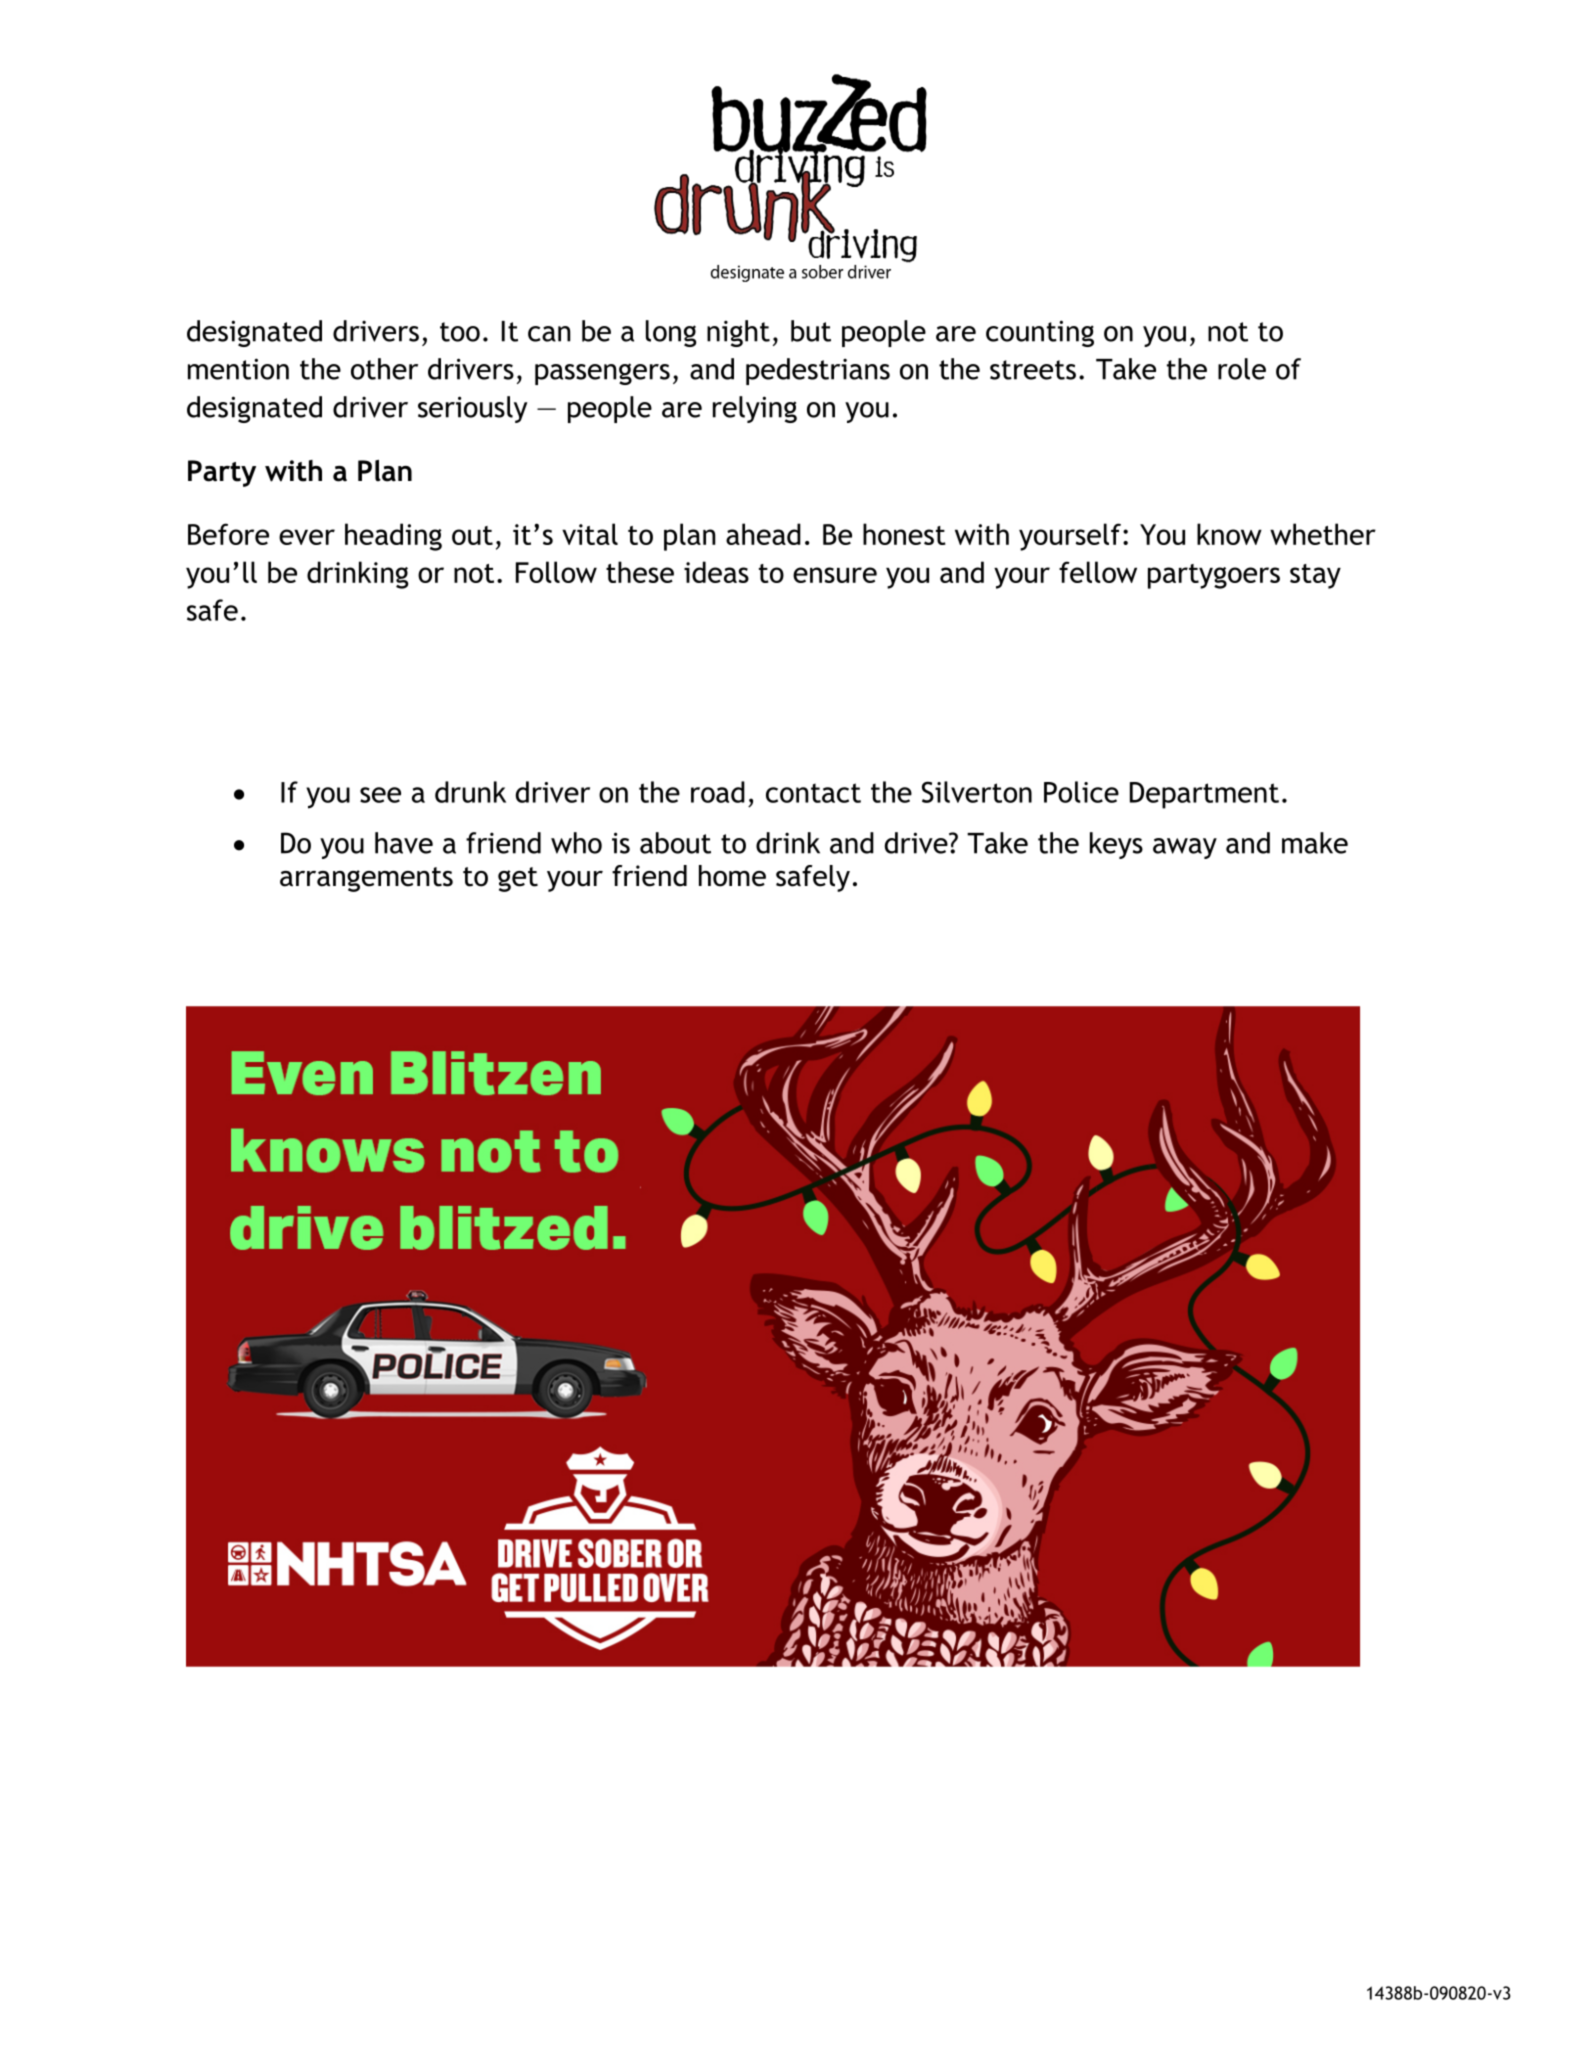 The image size is (1581, 2046). I want to click on fellow, so click(1098, 572).
